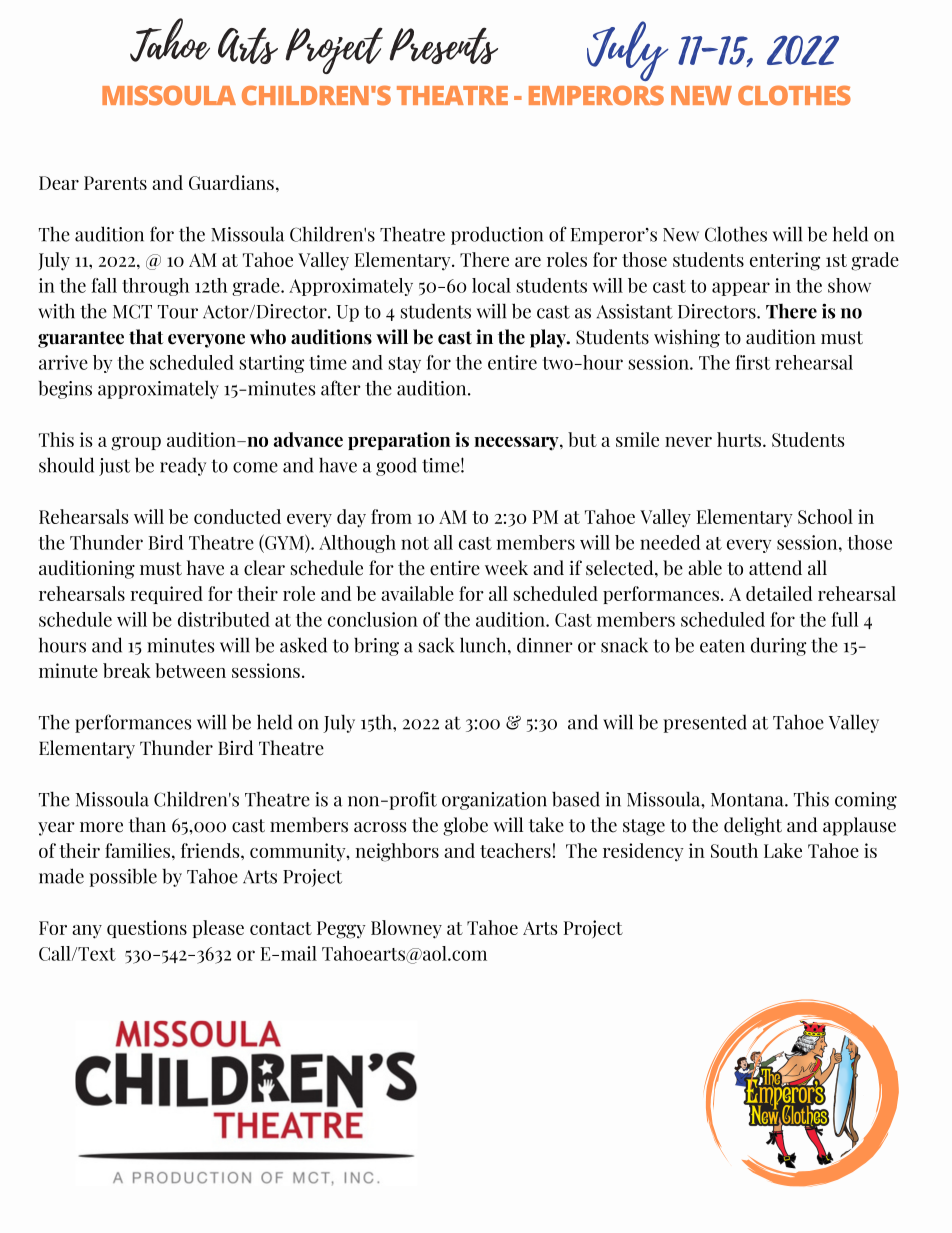 This document has width=952, height=1233. I want to click on sack, so click(436, 645).
